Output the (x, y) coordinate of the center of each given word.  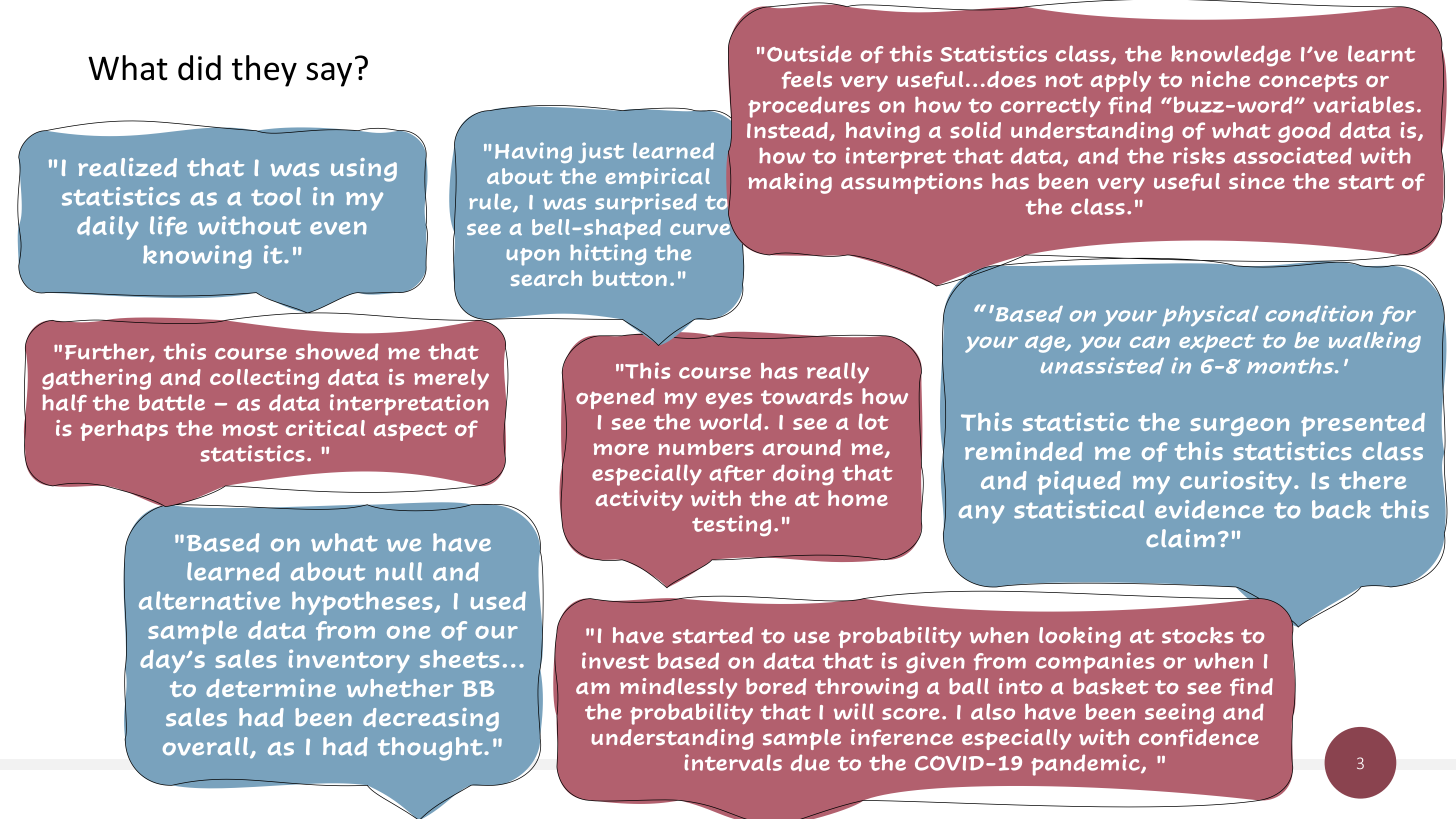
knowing (197, 257)
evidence (1209, 509)
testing (731, 525)
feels (807, 80)
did (199, 68)
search (546, 278)
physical (1210, 315)
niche (1221, 79)
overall (207, 747)
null (399, 571)
